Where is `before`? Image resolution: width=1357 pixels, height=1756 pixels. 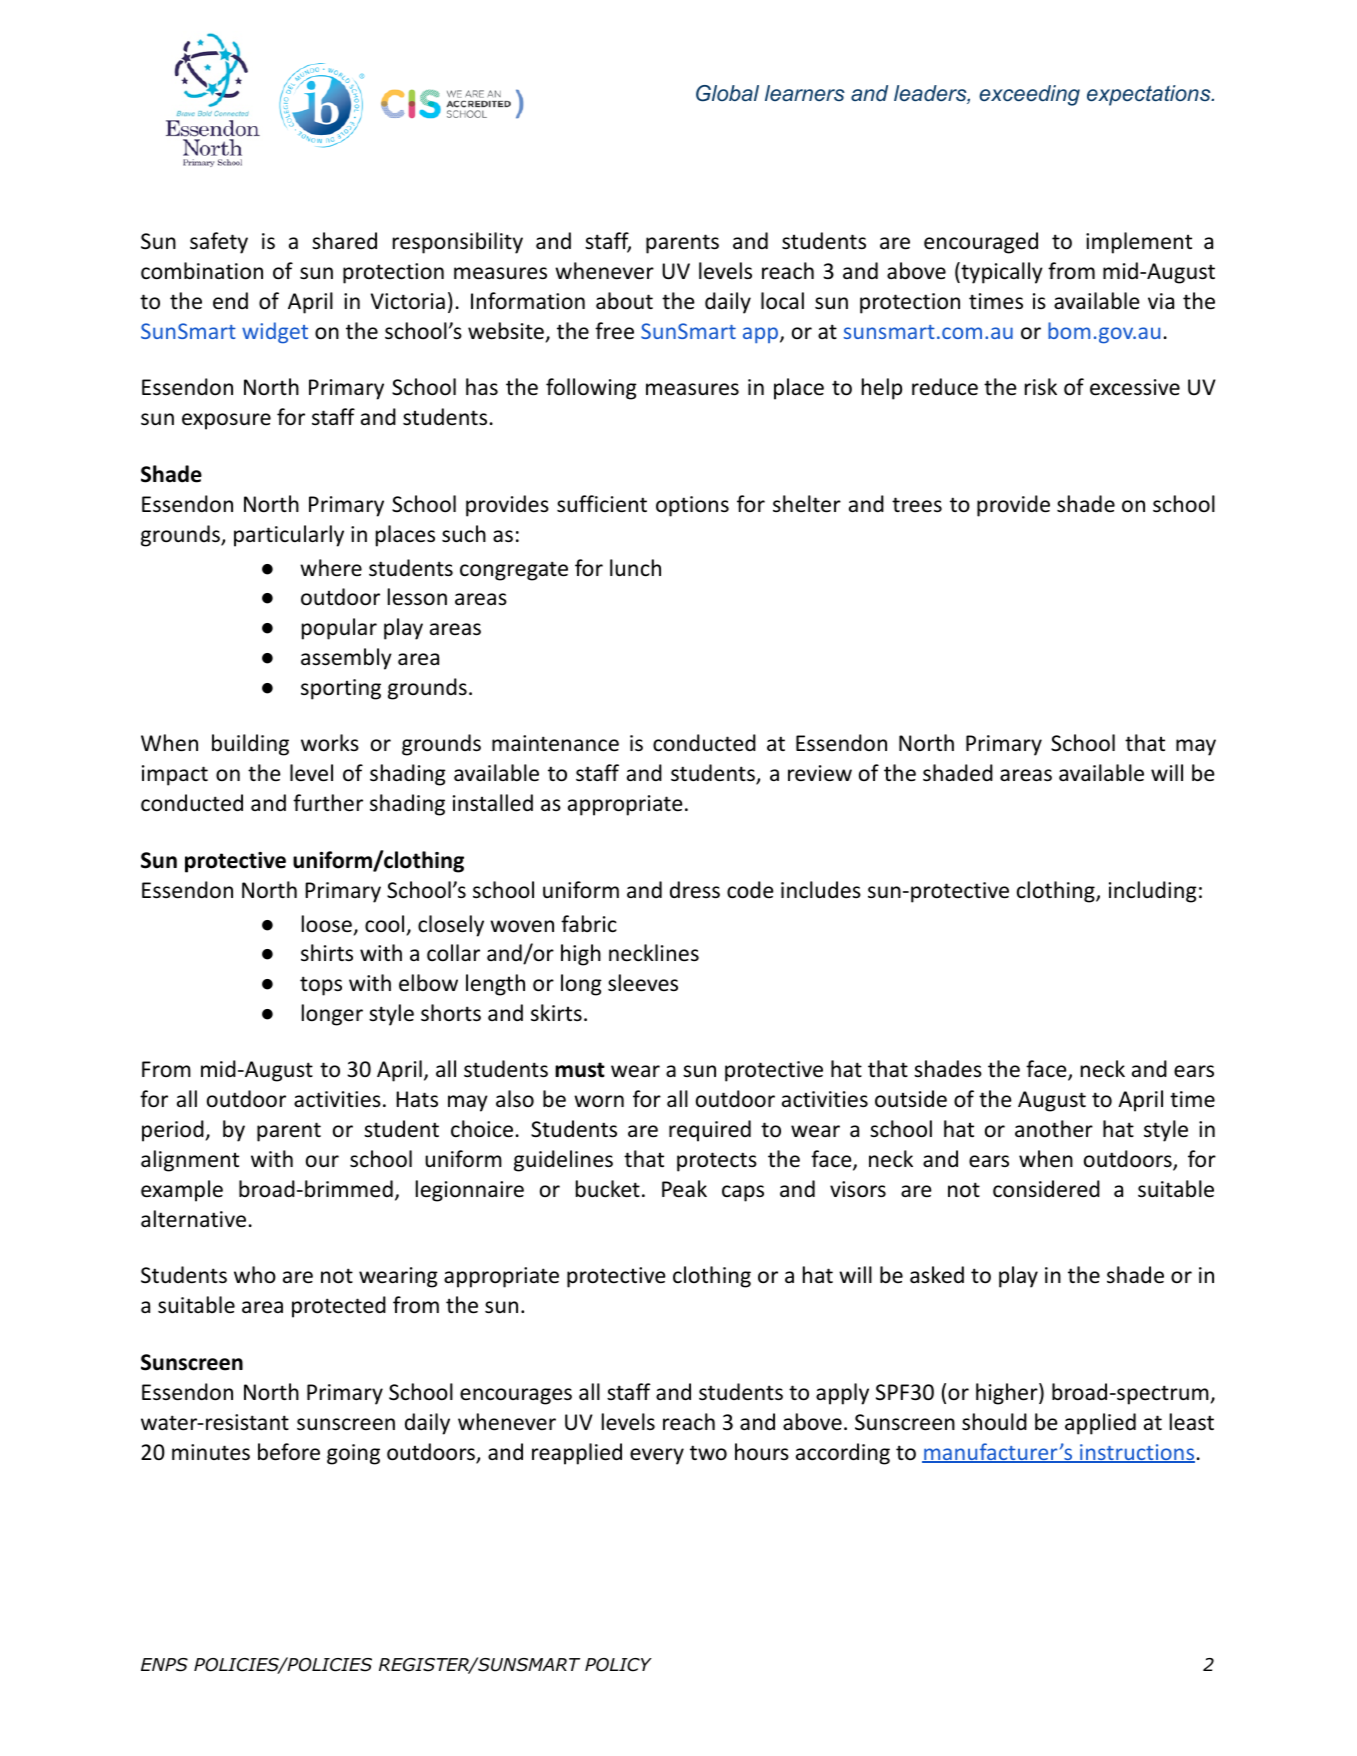
before is located at coordinates (289, 1452).
